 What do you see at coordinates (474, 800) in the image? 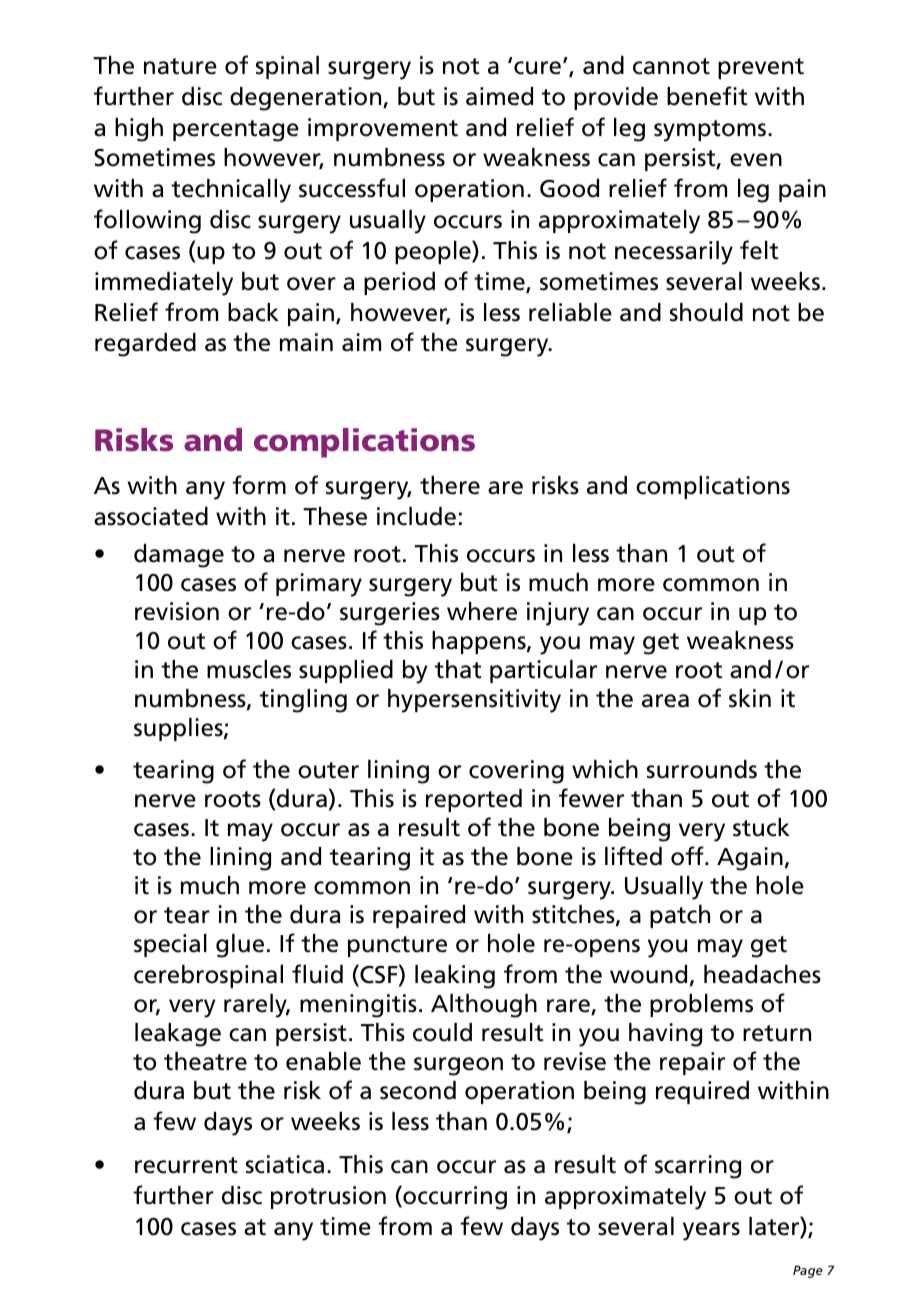
I see `reported` at bounding box center [474, 800].
